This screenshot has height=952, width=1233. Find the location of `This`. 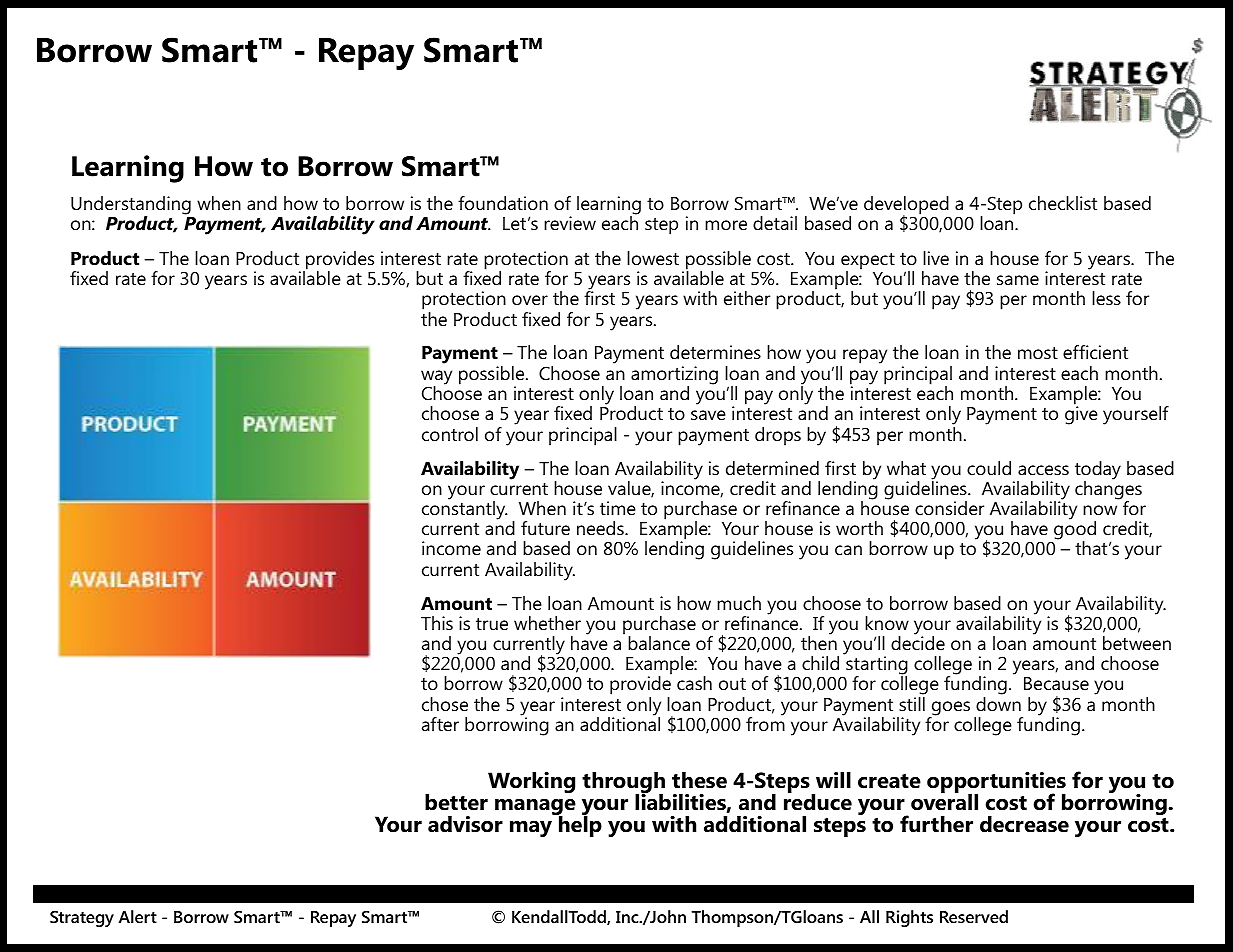

This is located at coordinates (437, 623).
